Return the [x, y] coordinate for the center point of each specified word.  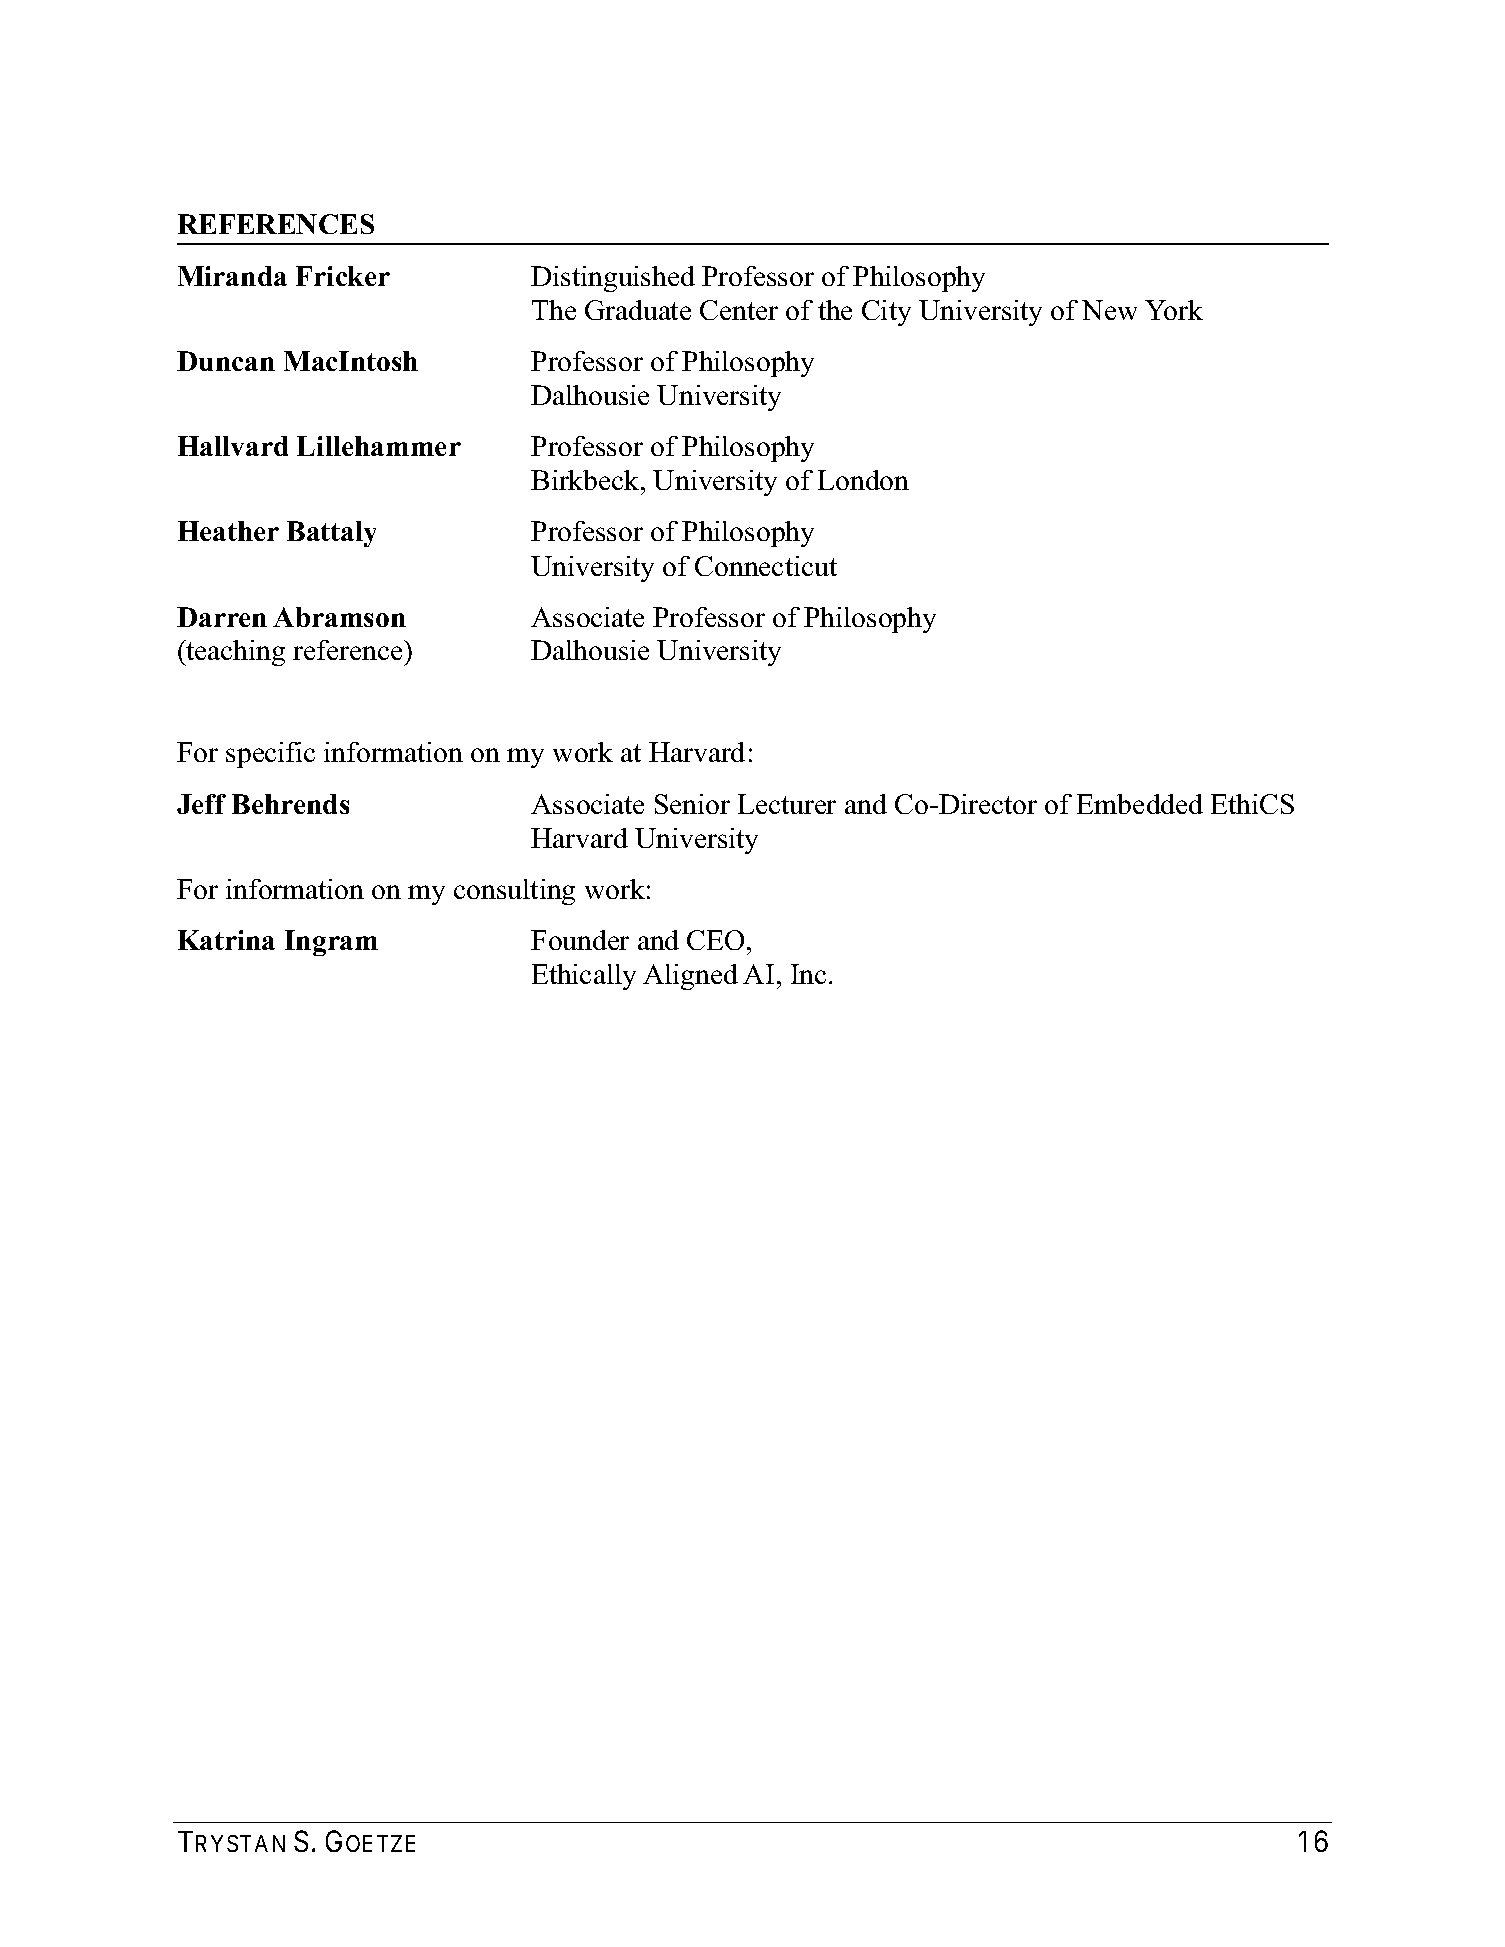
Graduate [638, 310]
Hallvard [233, 446]
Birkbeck [586, 480]
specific [270, 755]
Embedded [1140, 804]
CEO [715, 940]
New [1109, 310]
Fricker [343, 276]
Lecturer [787, 804]
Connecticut [766, 566]
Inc [808, 974]
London [863, 480]
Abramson [339, 617]
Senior [692, 804]
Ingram [331, 943]
